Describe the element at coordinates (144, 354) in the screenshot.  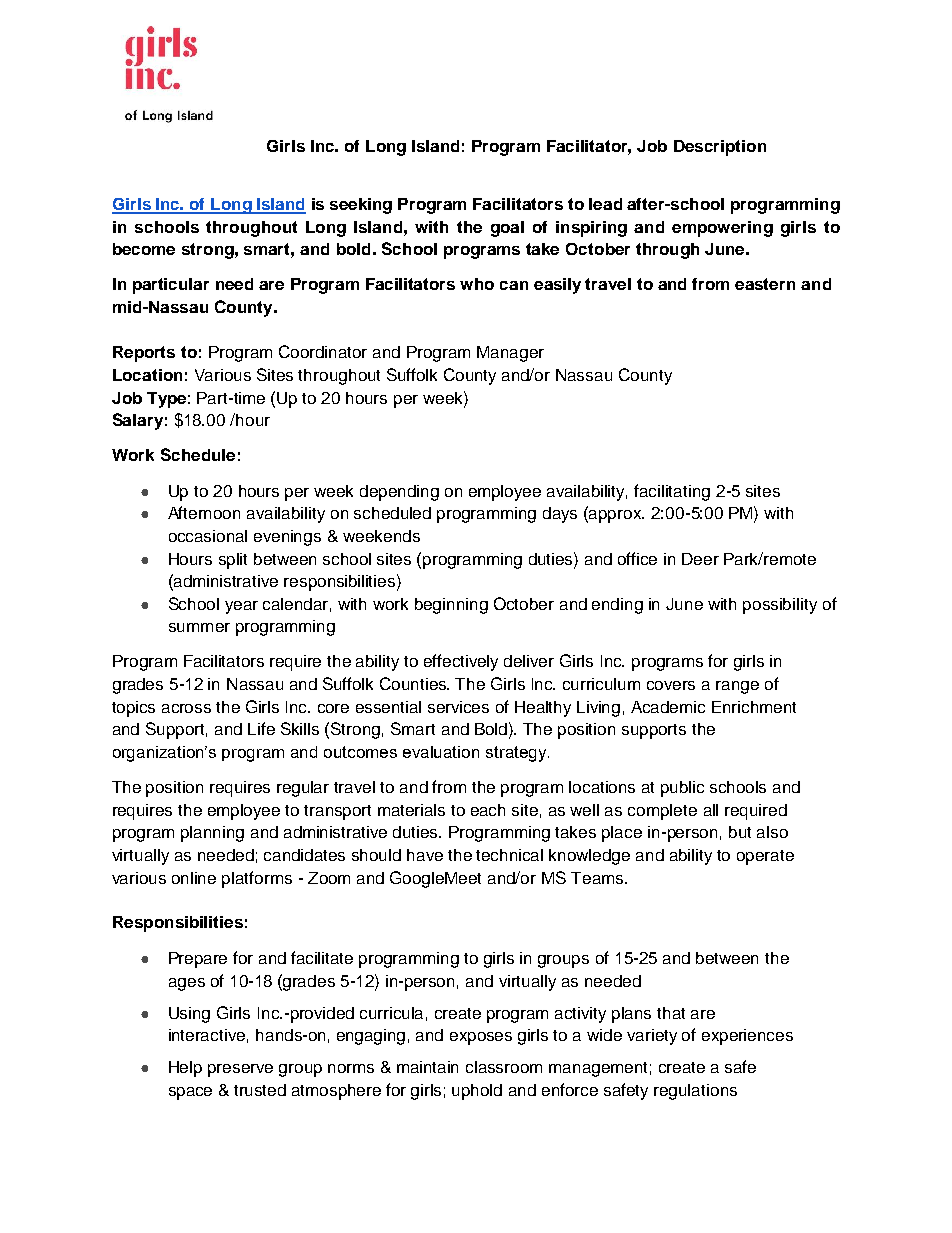
I see `Reports` at that location.
